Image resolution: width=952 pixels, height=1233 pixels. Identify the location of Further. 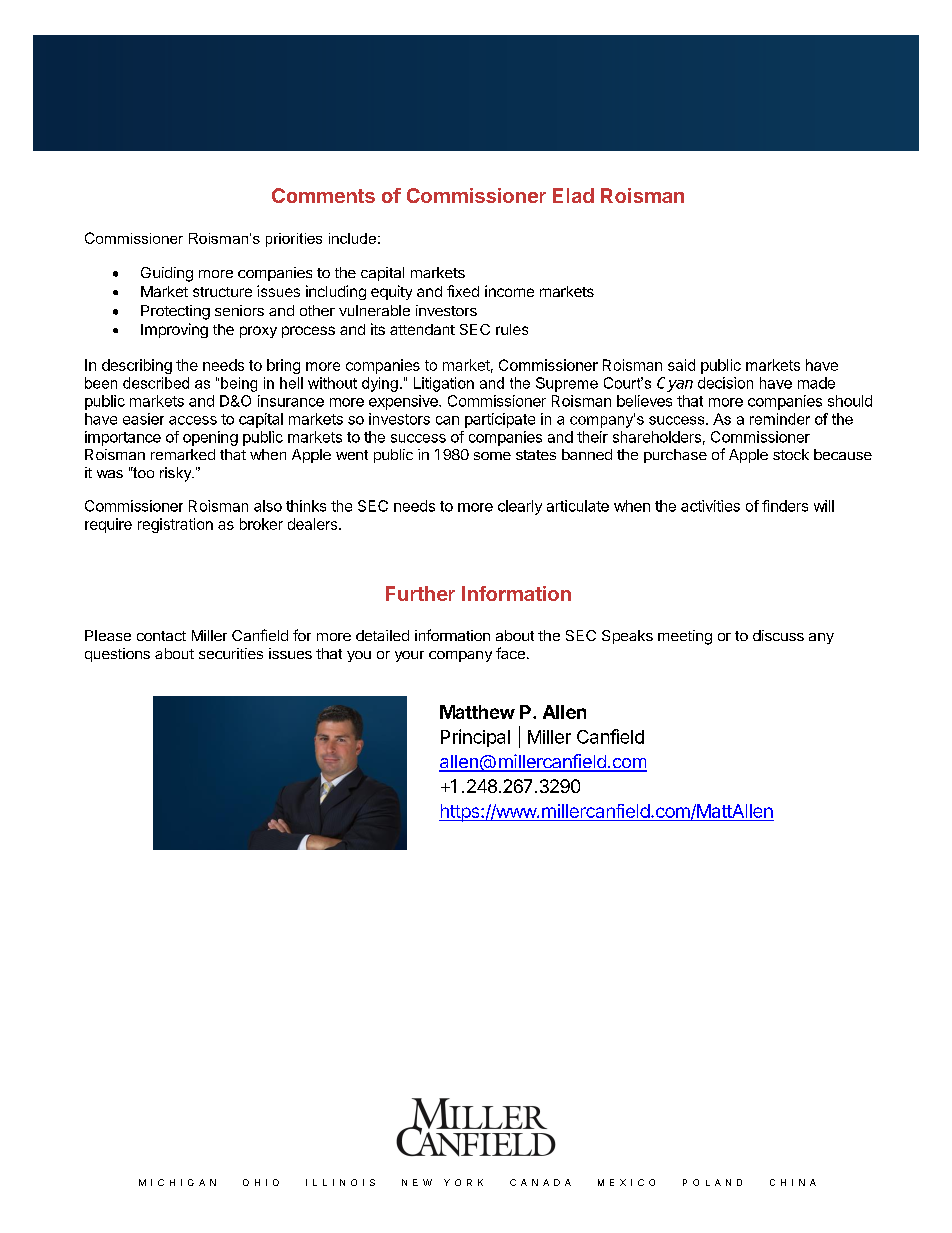
(420, 593).
